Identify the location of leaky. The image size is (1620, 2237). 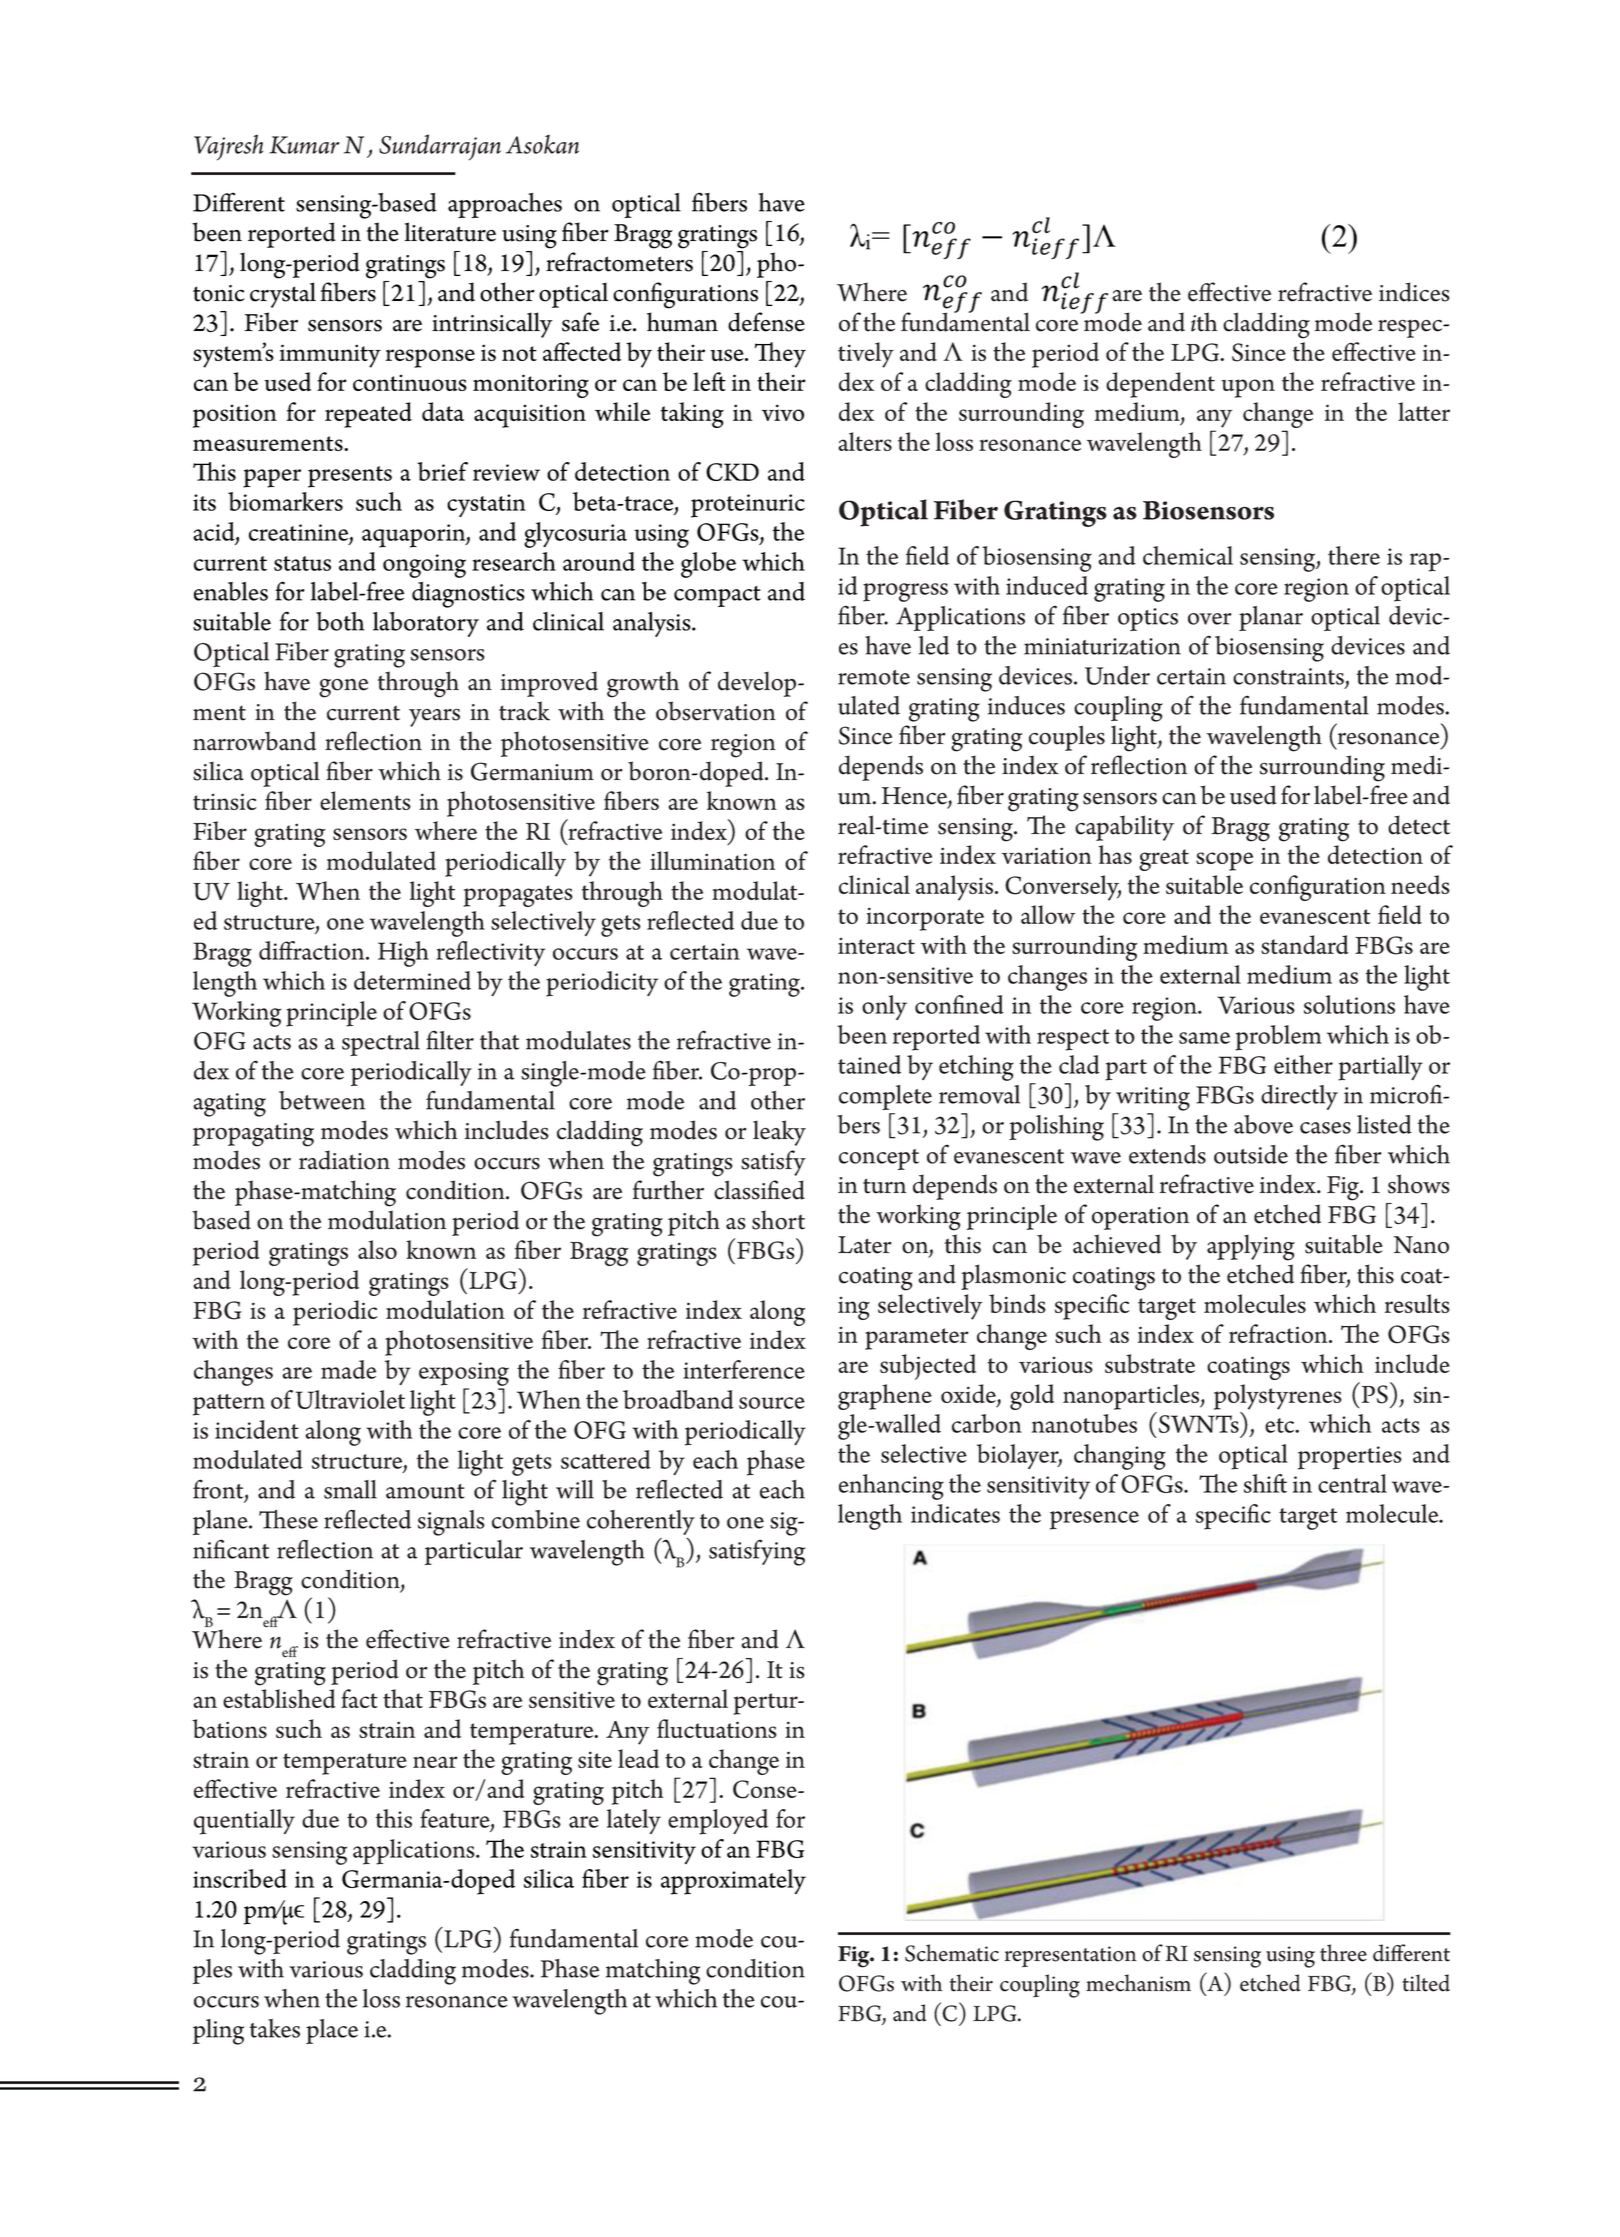
(779, 1133).
